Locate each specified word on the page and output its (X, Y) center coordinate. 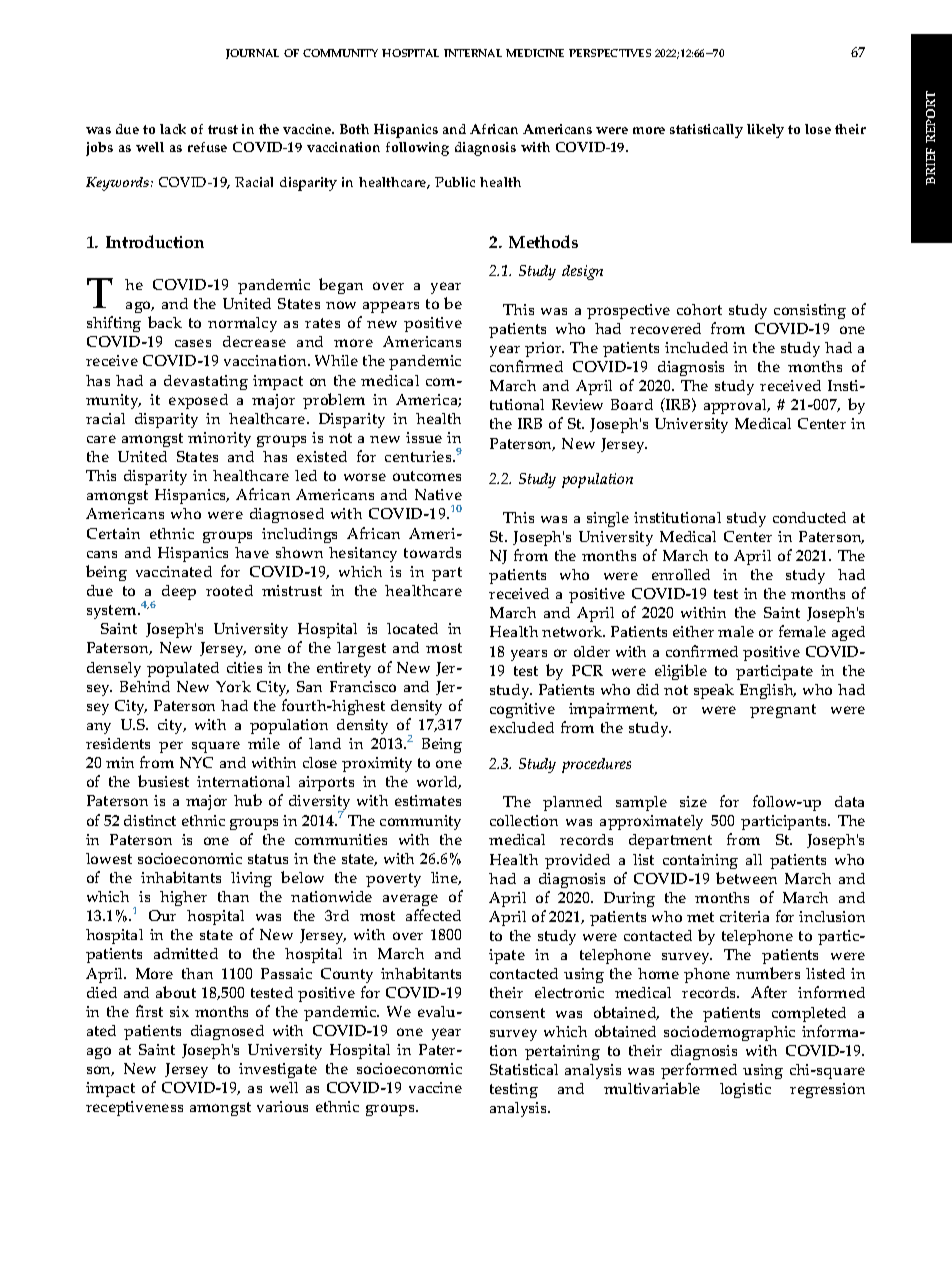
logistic (745, 1090)
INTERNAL (473, 53)
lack (173, 129)
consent (517, 1013)
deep (179, 592)
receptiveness (134, 1108)
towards (432, 552)
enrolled (681, 574)
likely (765, 131)
